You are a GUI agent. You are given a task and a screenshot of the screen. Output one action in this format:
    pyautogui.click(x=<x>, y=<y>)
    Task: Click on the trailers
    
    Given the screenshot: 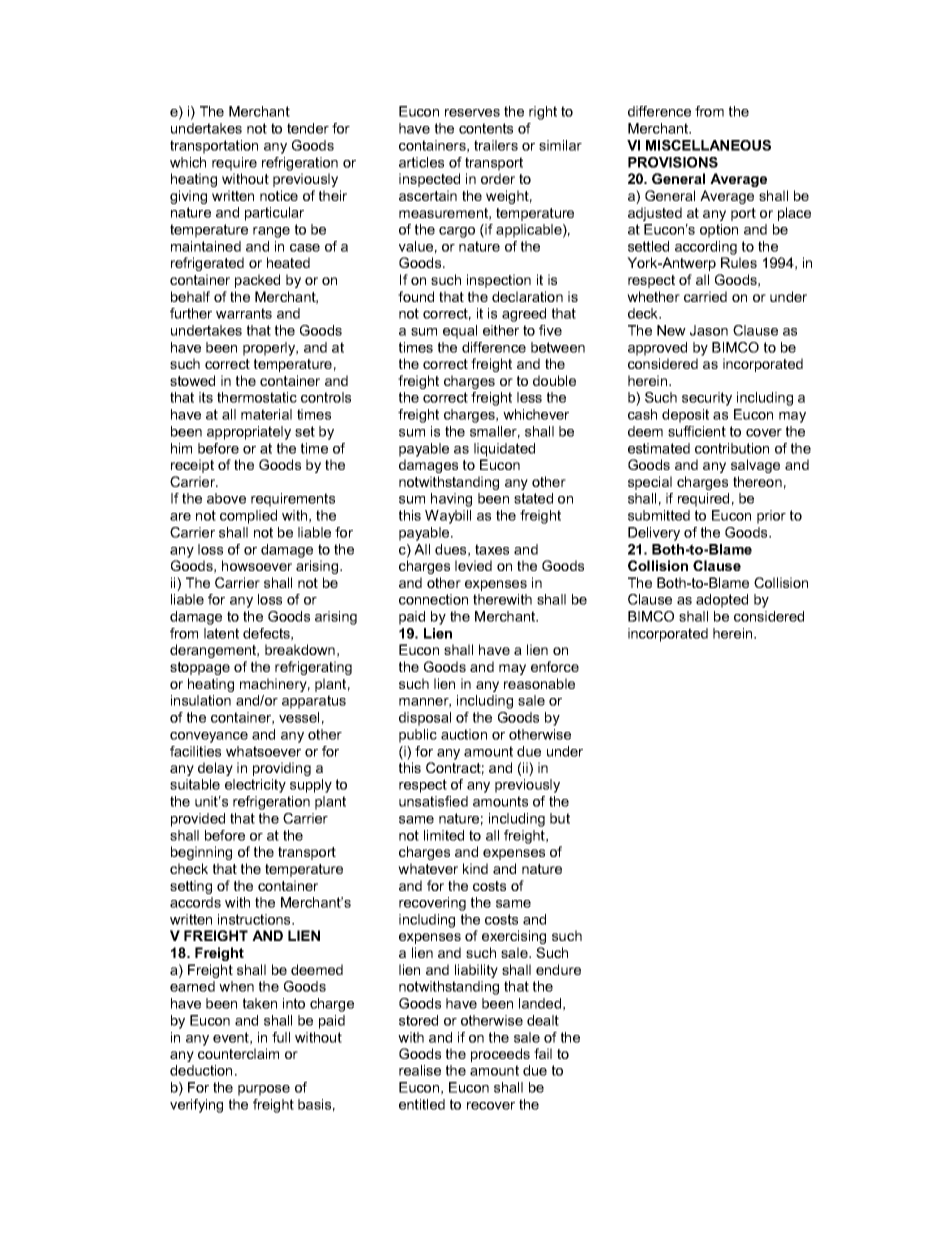 What is the action you would take?
    pyautogui.click(x=496, y=145)
